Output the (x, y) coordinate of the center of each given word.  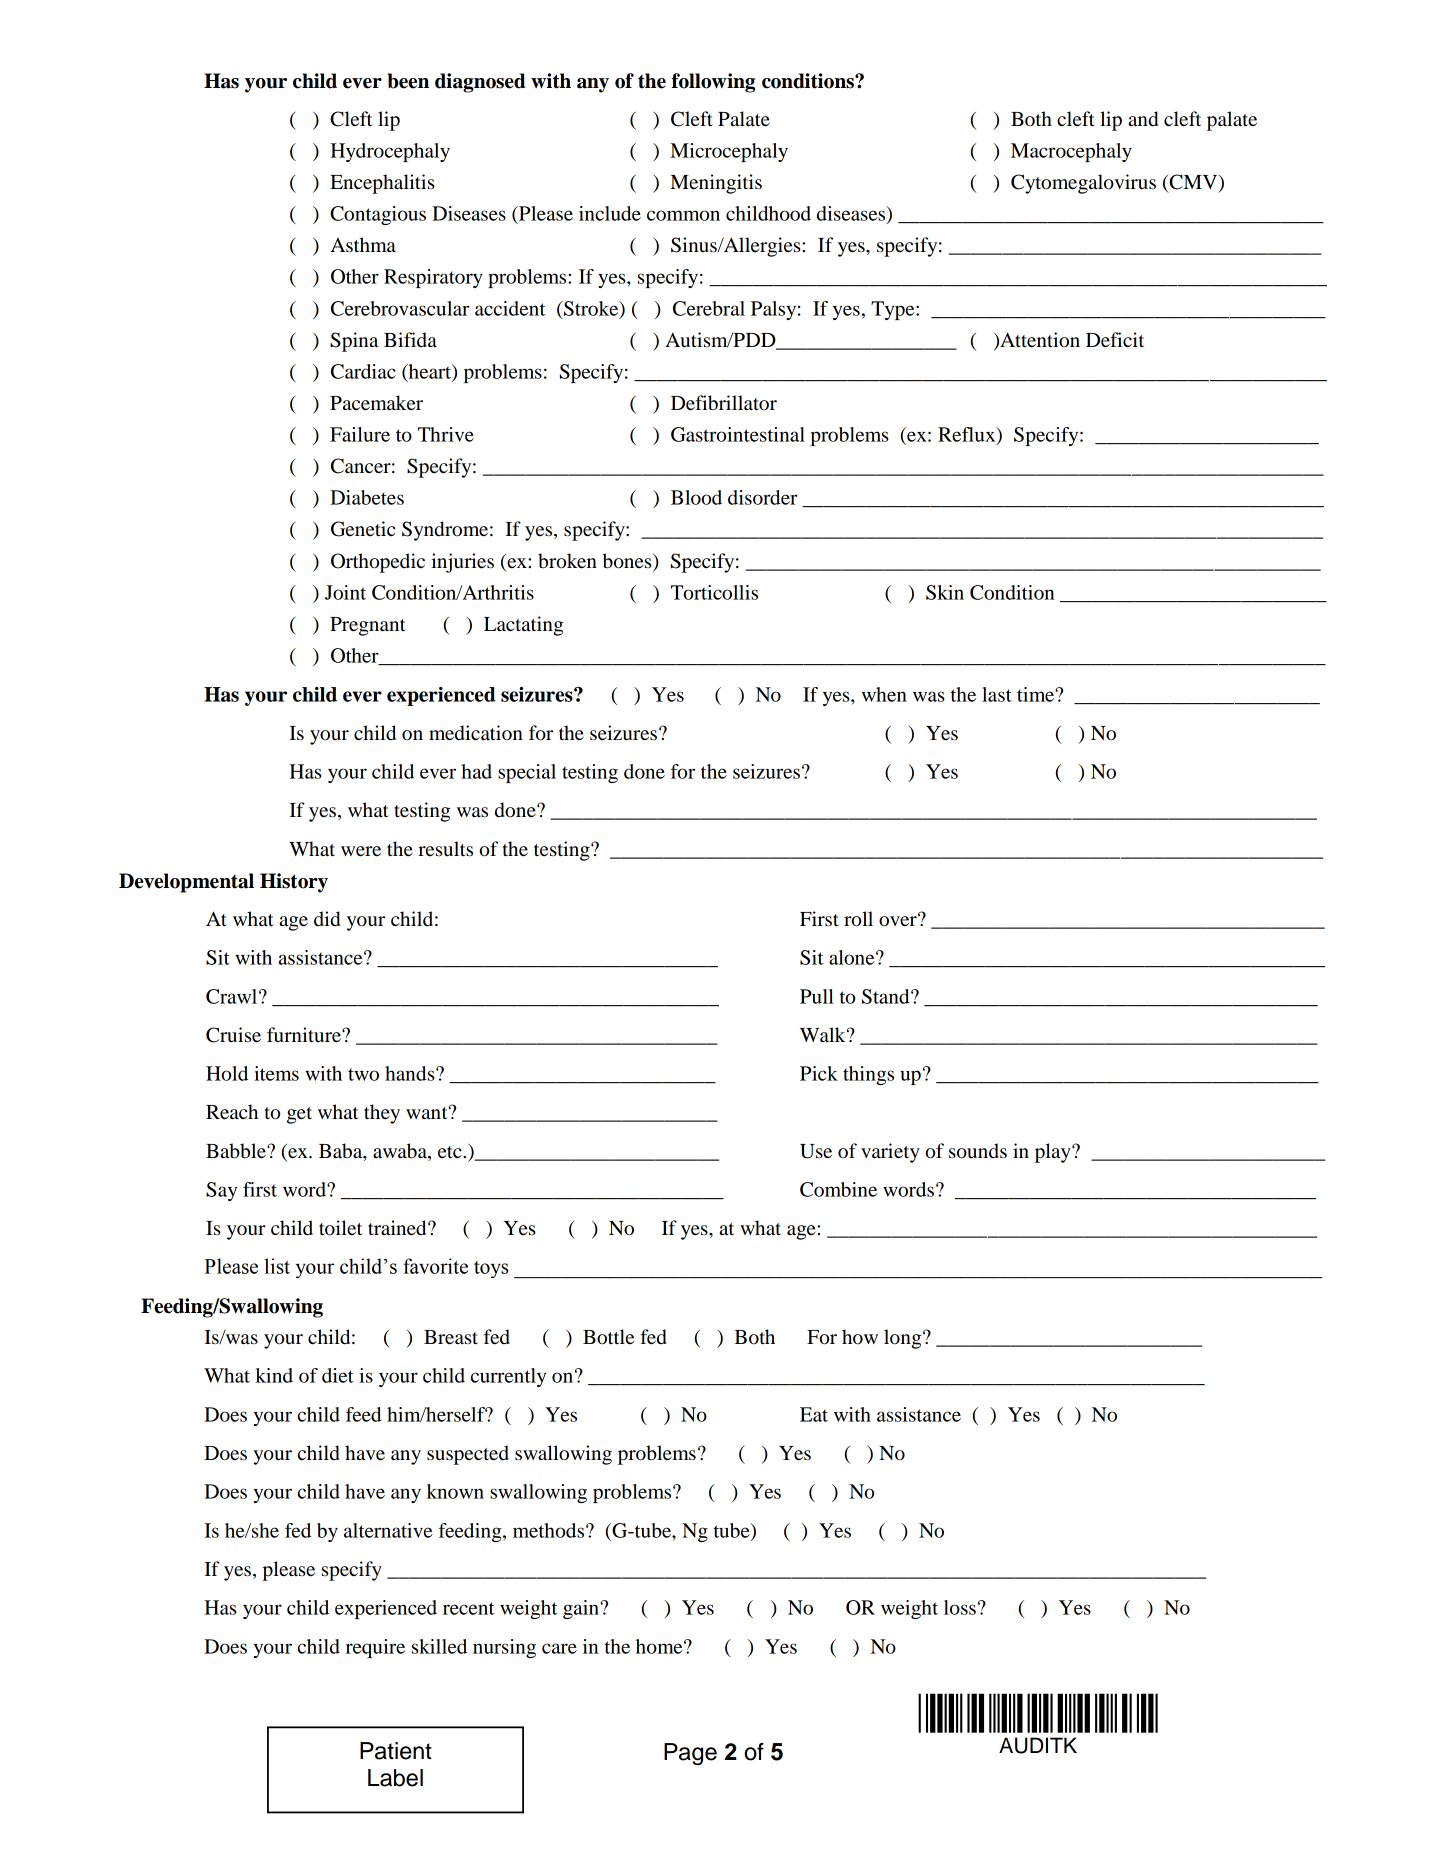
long (904, 1339)
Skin (945, 592)
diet (338, 1375)
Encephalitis (382, 184)
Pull (817, 996)
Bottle (608, 1337)
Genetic (363, 529)
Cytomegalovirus (1083, 184)
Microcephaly (729, 152)
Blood (696, 497)
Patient (396, 1751)
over (899, 920)
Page (690, 1754)
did (327, 919)
